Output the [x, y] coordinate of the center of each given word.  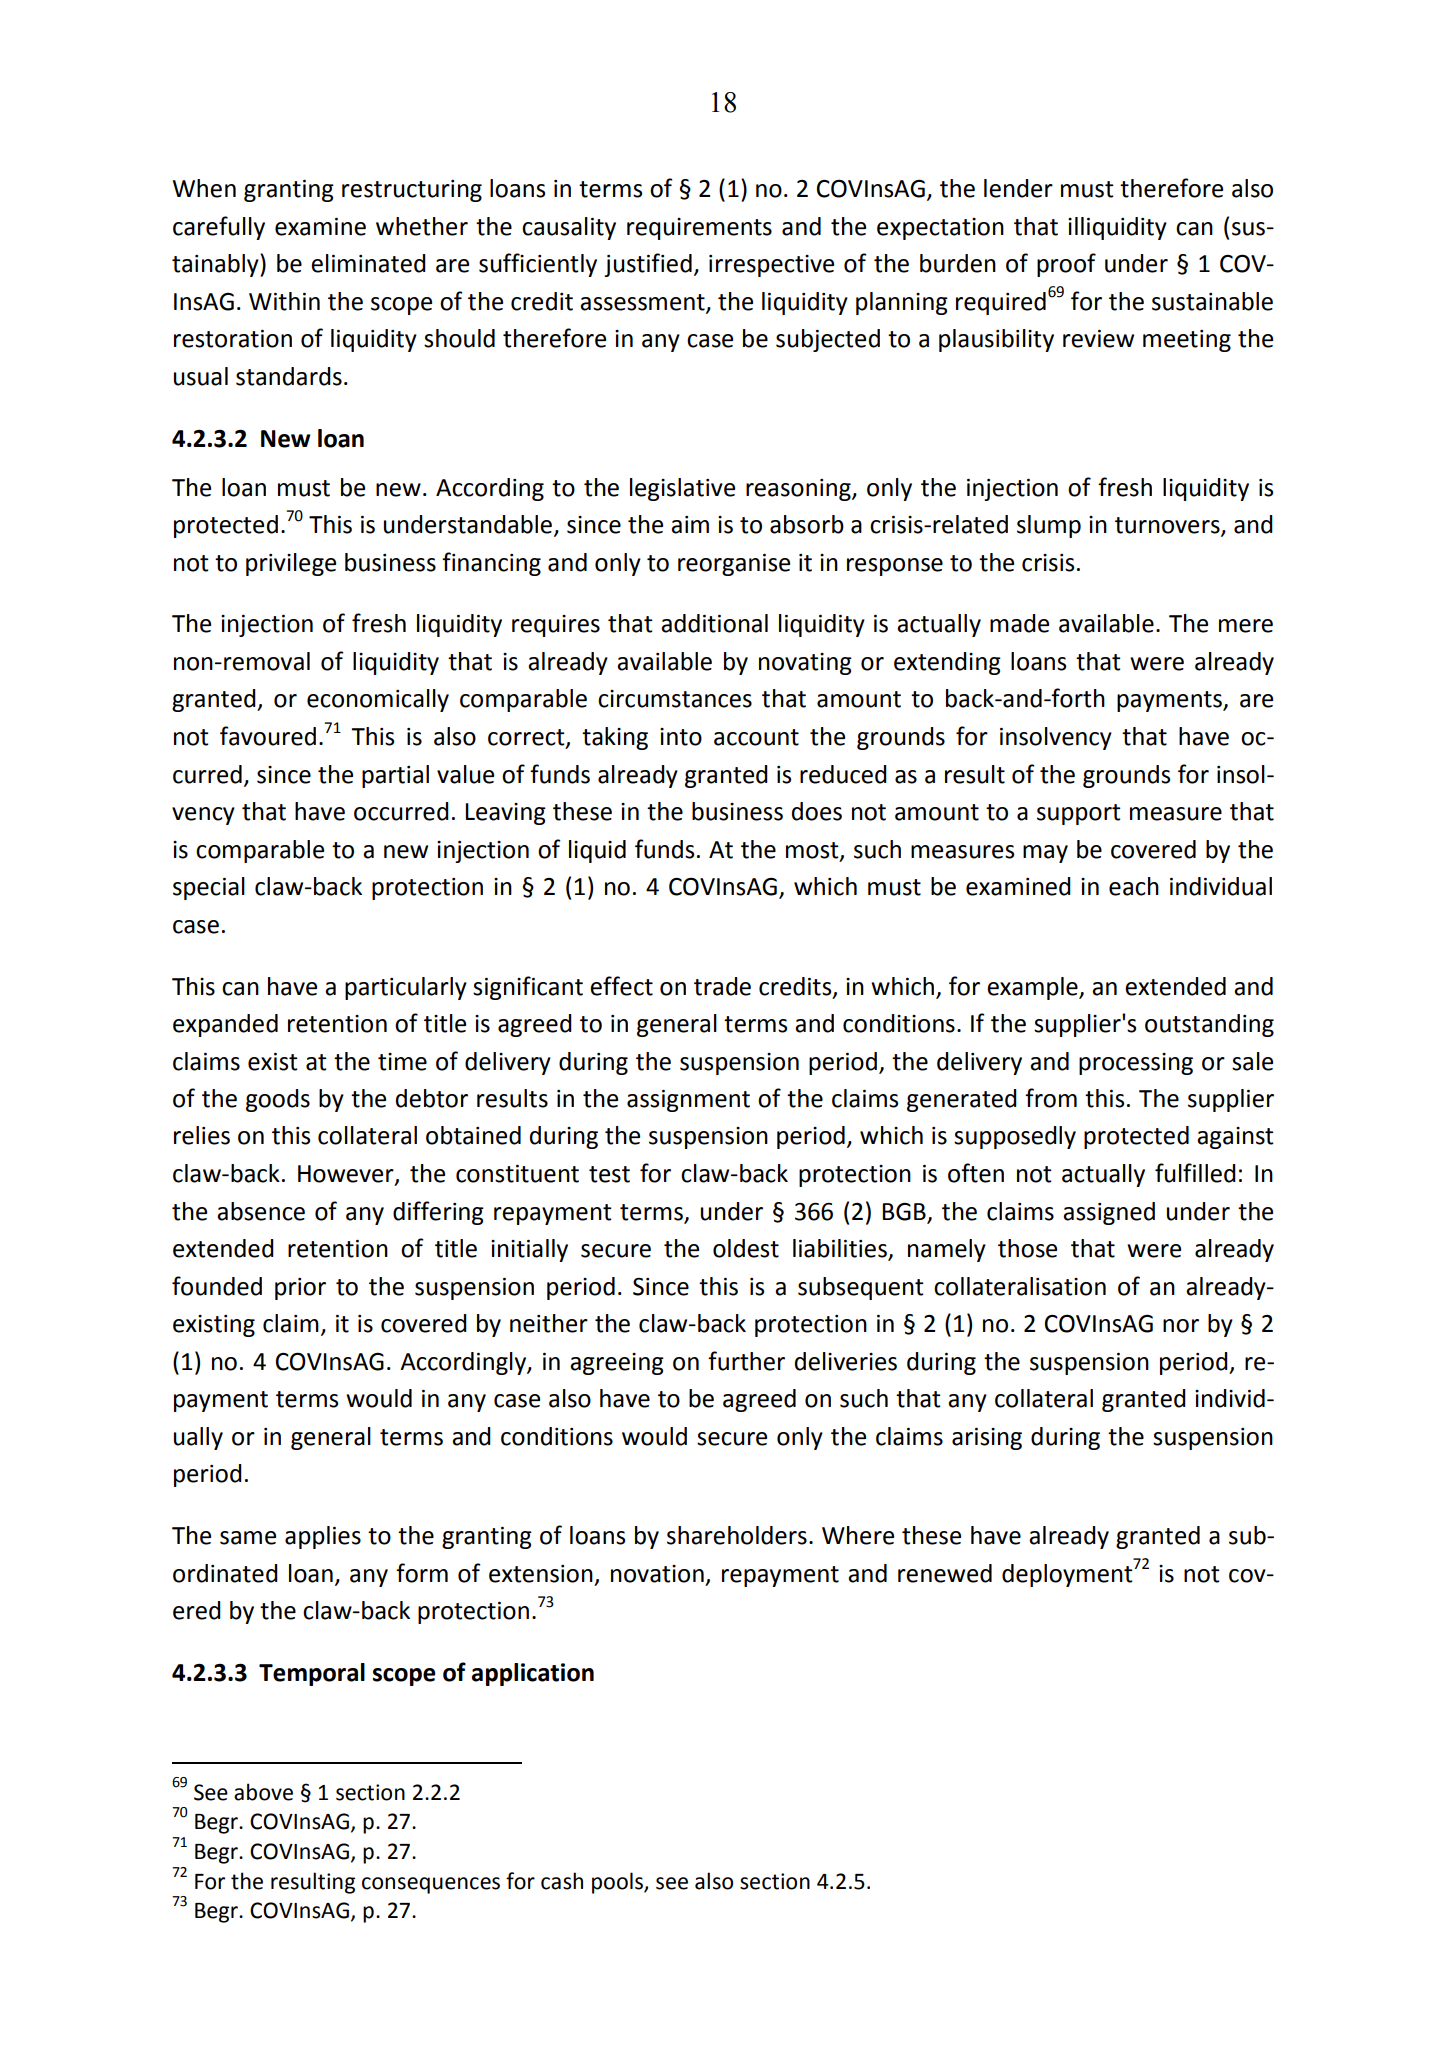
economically [378, 700]
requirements [699, 229]
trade [722, 986]
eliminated [368, 263]
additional [714, 623]
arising [987, 1439]
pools [618, 1883]
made [1019, 623]
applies [323, 1537]
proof [1066, 265]
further [746, 1361]
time [402, 1062]
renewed [945, 1573]
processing [1136, 1064]
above [263, 1792]
